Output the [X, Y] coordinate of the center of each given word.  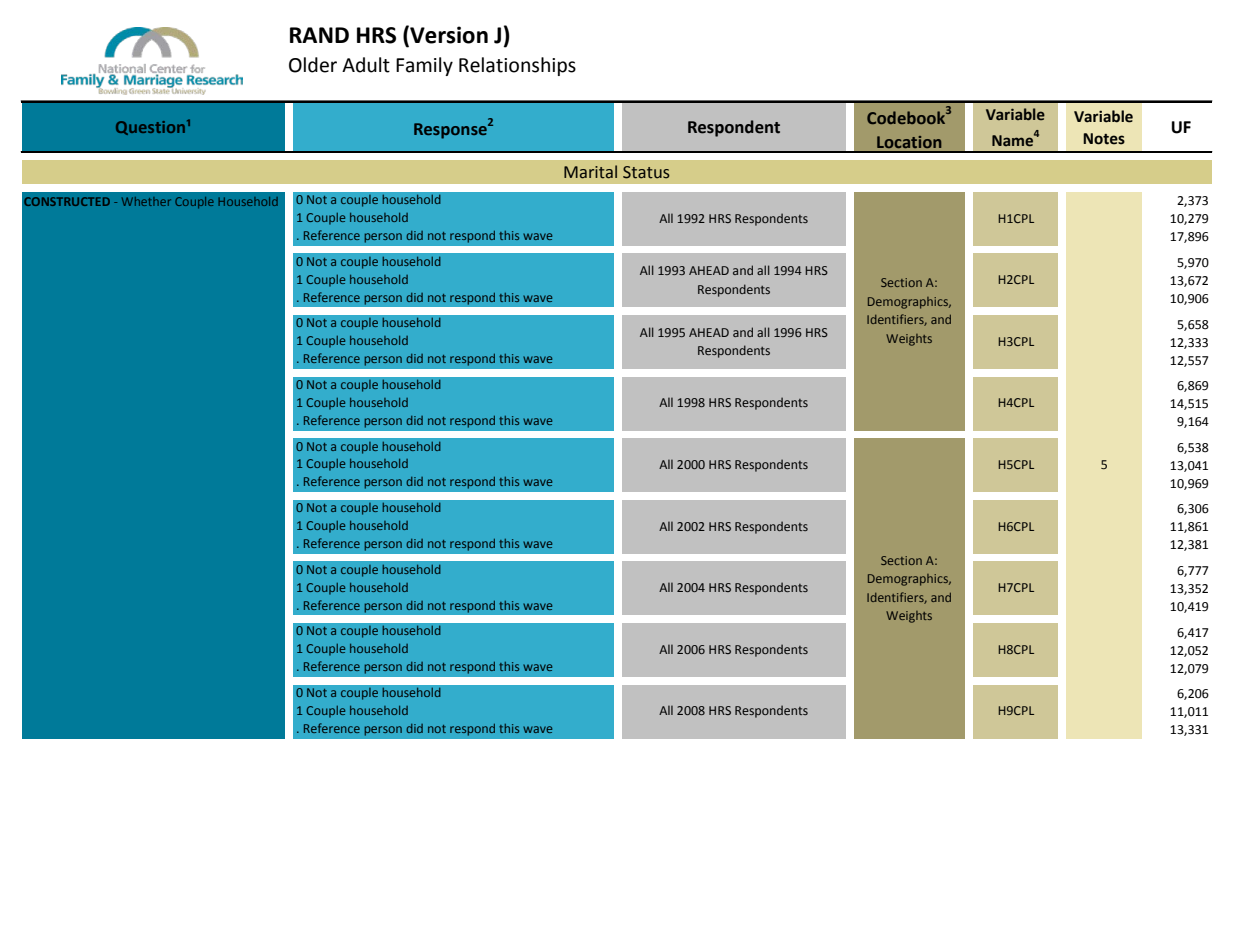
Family [424, 66]
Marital [590, 172]
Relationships [517, 66]
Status [646, 172]
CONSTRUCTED [67, 201]
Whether [146, 201]
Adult [366, 65]
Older [313, 65]
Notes [1104, 139]
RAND [319, 35]
